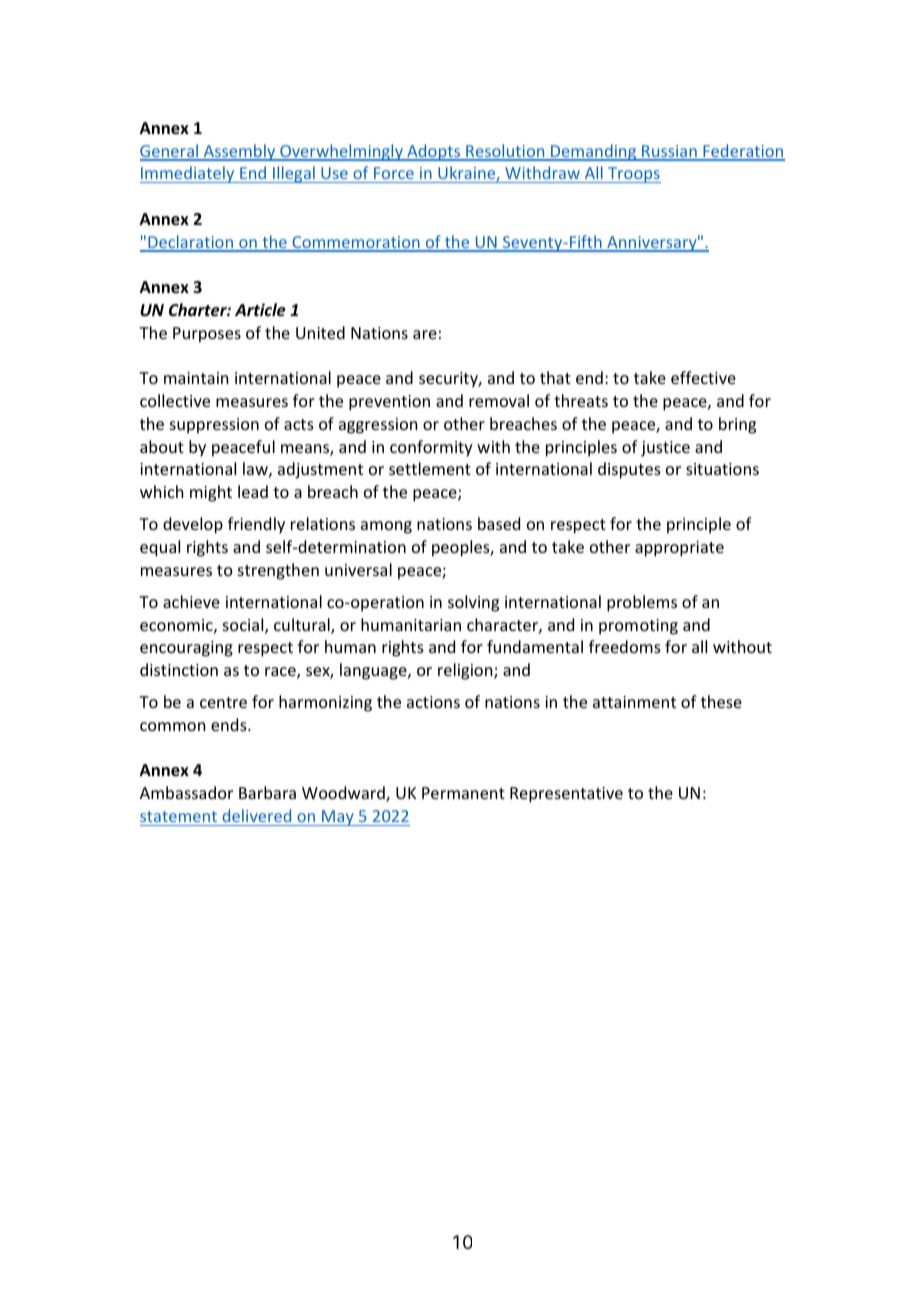 The width and height of the screenshot is (924, 1308). I want to click on solving, so click(473, 603).
